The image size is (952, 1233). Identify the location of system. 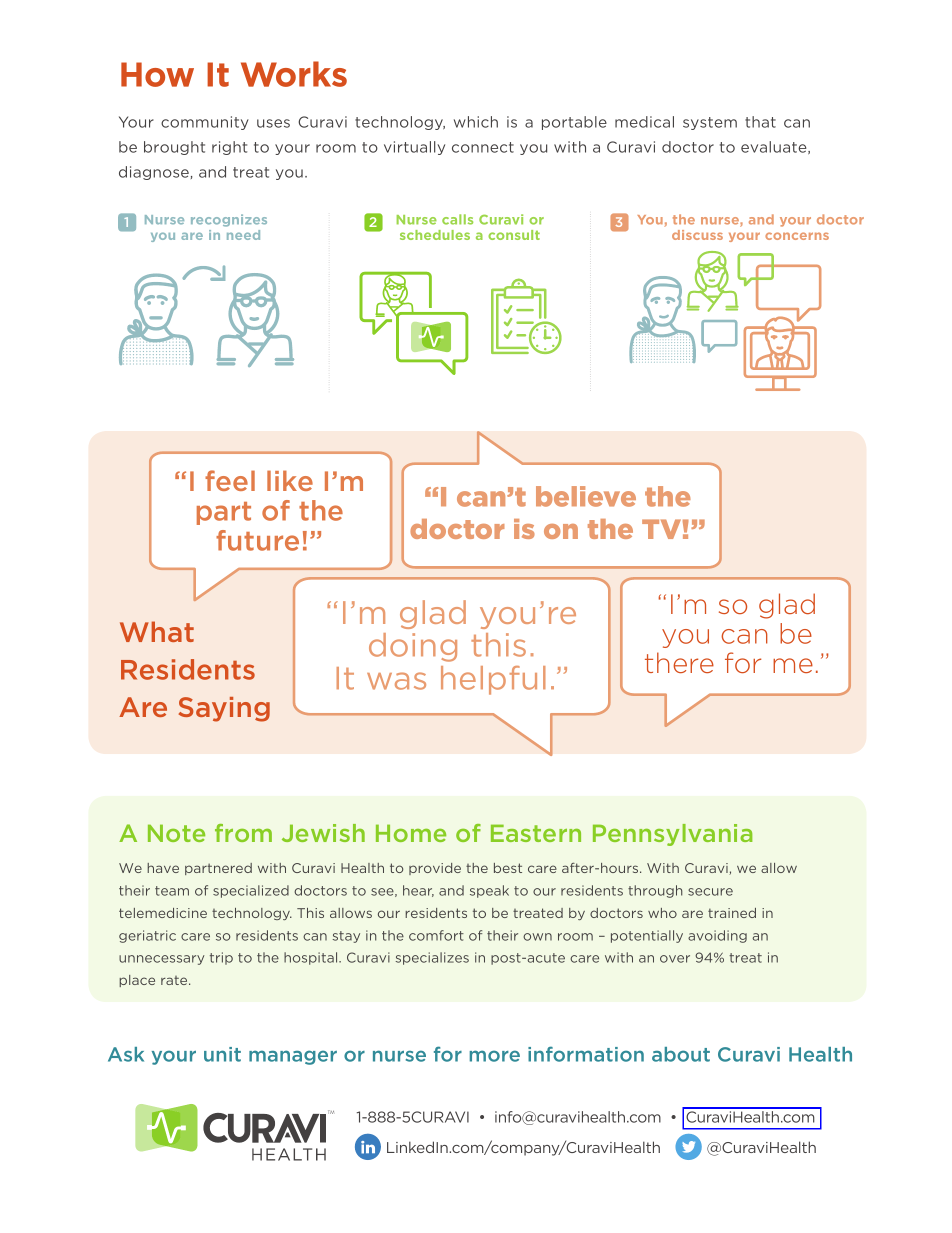
(710, 123).
